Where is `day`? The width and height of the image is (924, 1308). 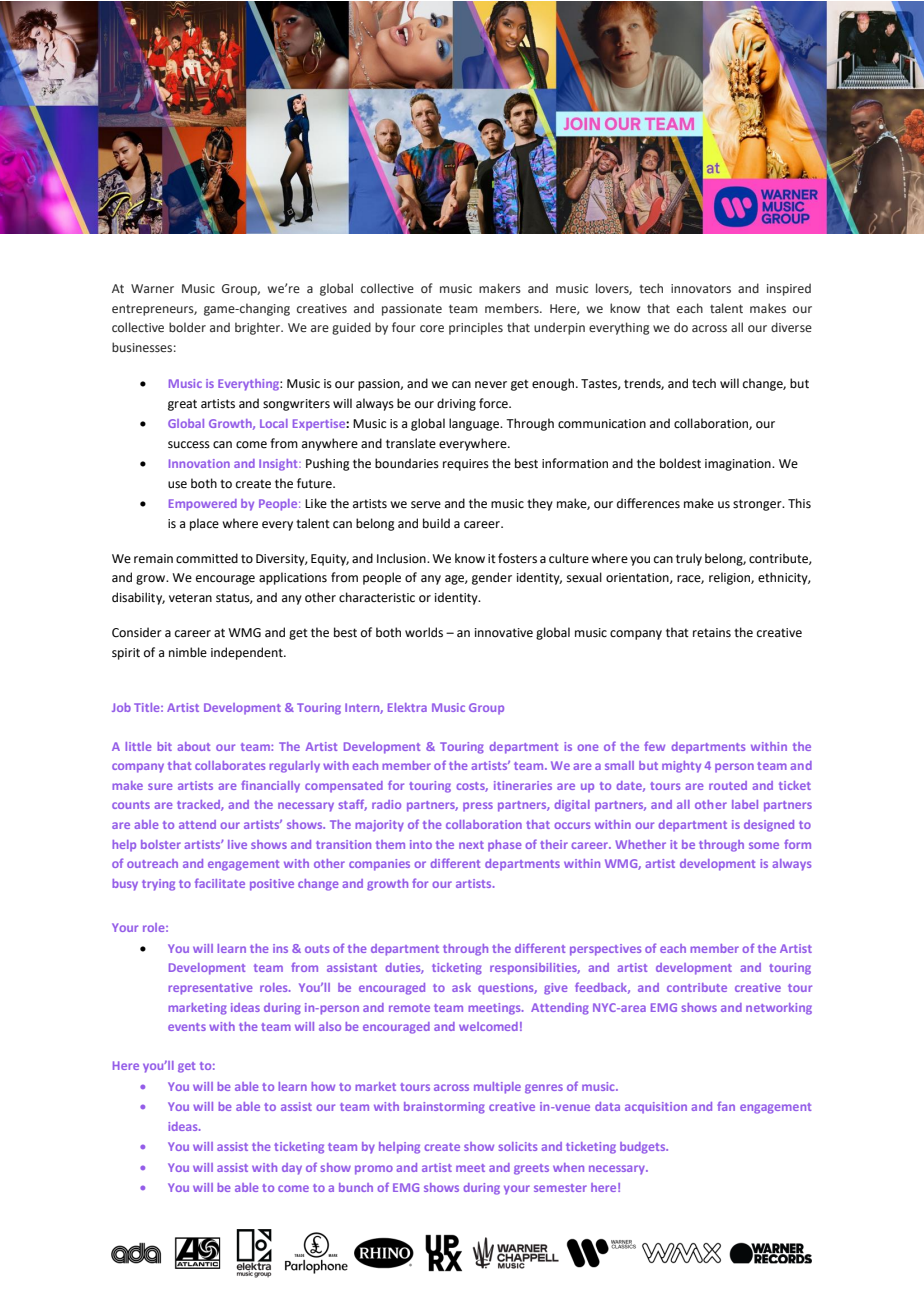
day is located at coordinates (292, 1169).
